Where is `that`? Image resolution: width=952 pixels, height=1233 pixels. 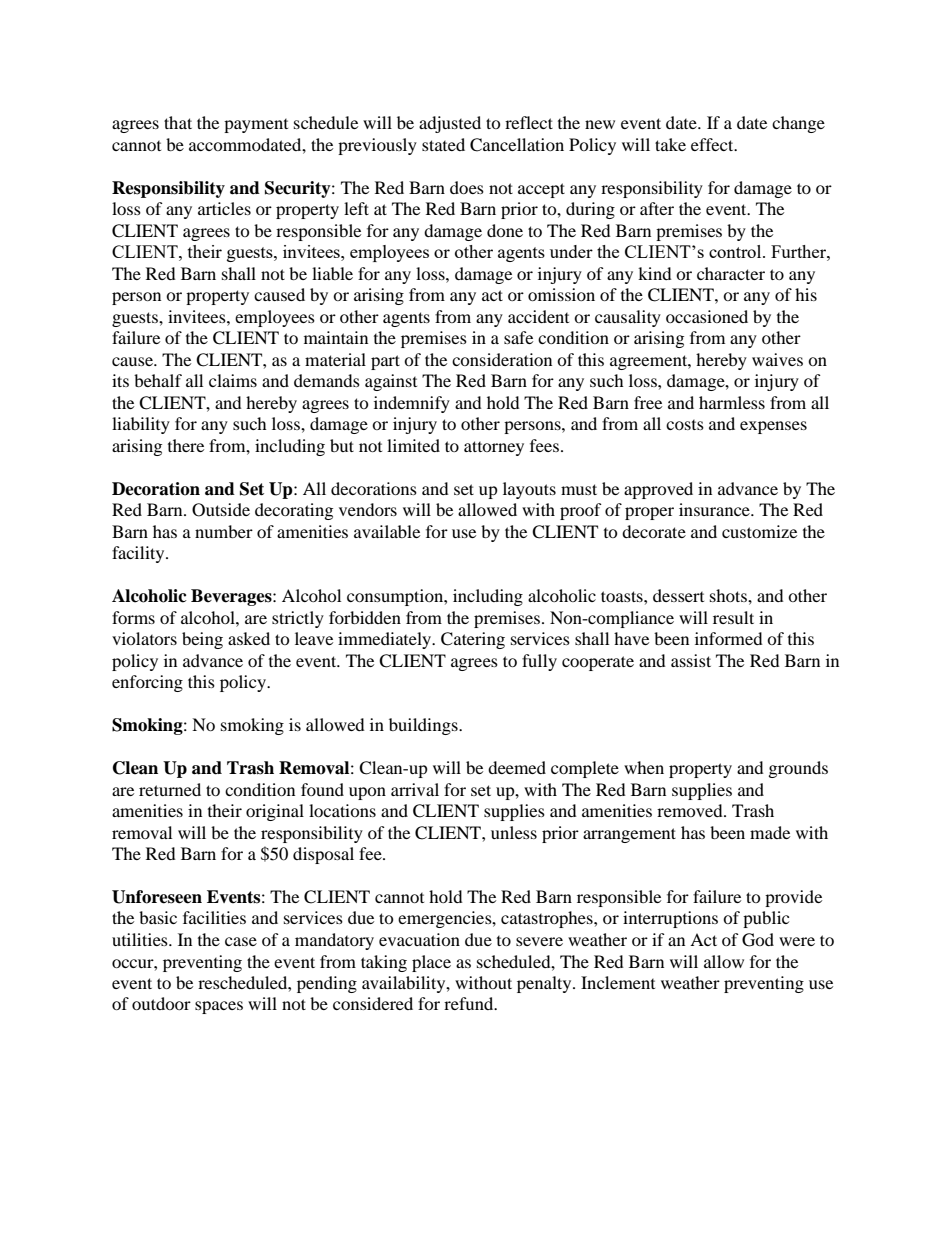 that is located at coordinates (178, 122).
